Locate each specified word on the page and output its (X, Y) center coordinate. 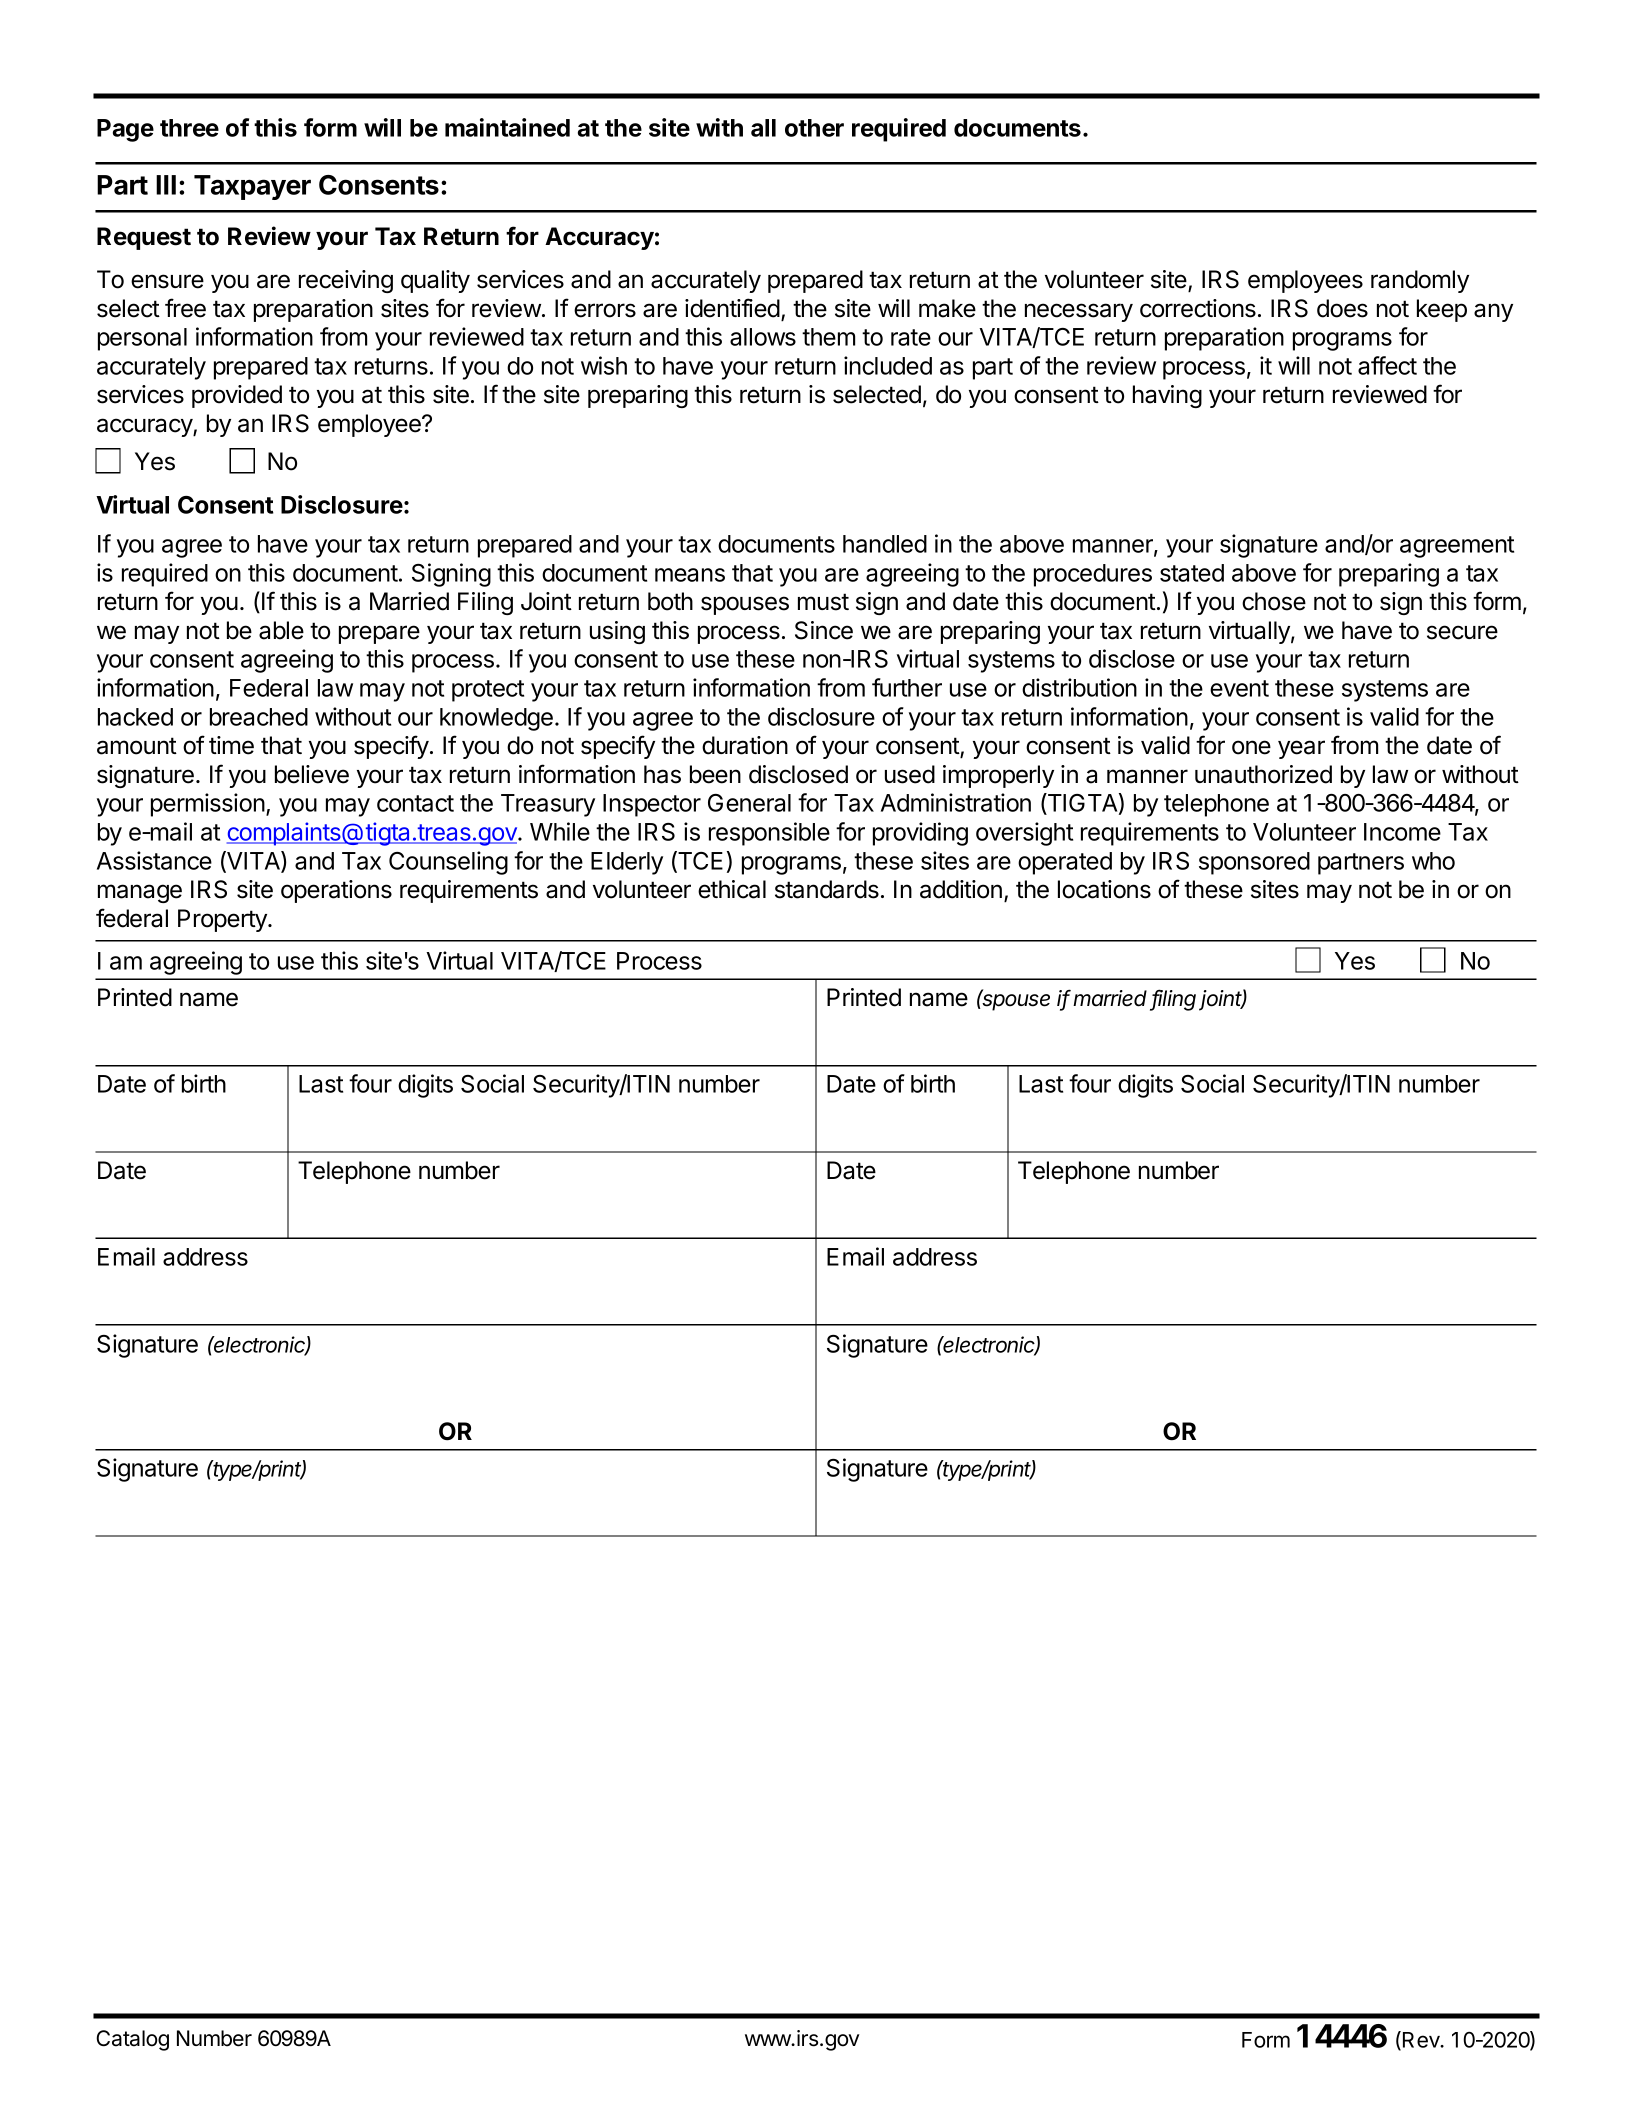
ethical (732, 889)
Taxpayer (252, 187)
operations (336, 891)
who (1433, 861)
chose (1274, 601)
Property (223, 920)
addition (961, 889)
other (814, 128)
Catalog (132, 2040)
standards (827, 889)
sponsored (1254, 863)
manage (140, 893)
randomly (1420, 281)
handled (885, 544)
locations (1104, 889)
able (281, 630)
